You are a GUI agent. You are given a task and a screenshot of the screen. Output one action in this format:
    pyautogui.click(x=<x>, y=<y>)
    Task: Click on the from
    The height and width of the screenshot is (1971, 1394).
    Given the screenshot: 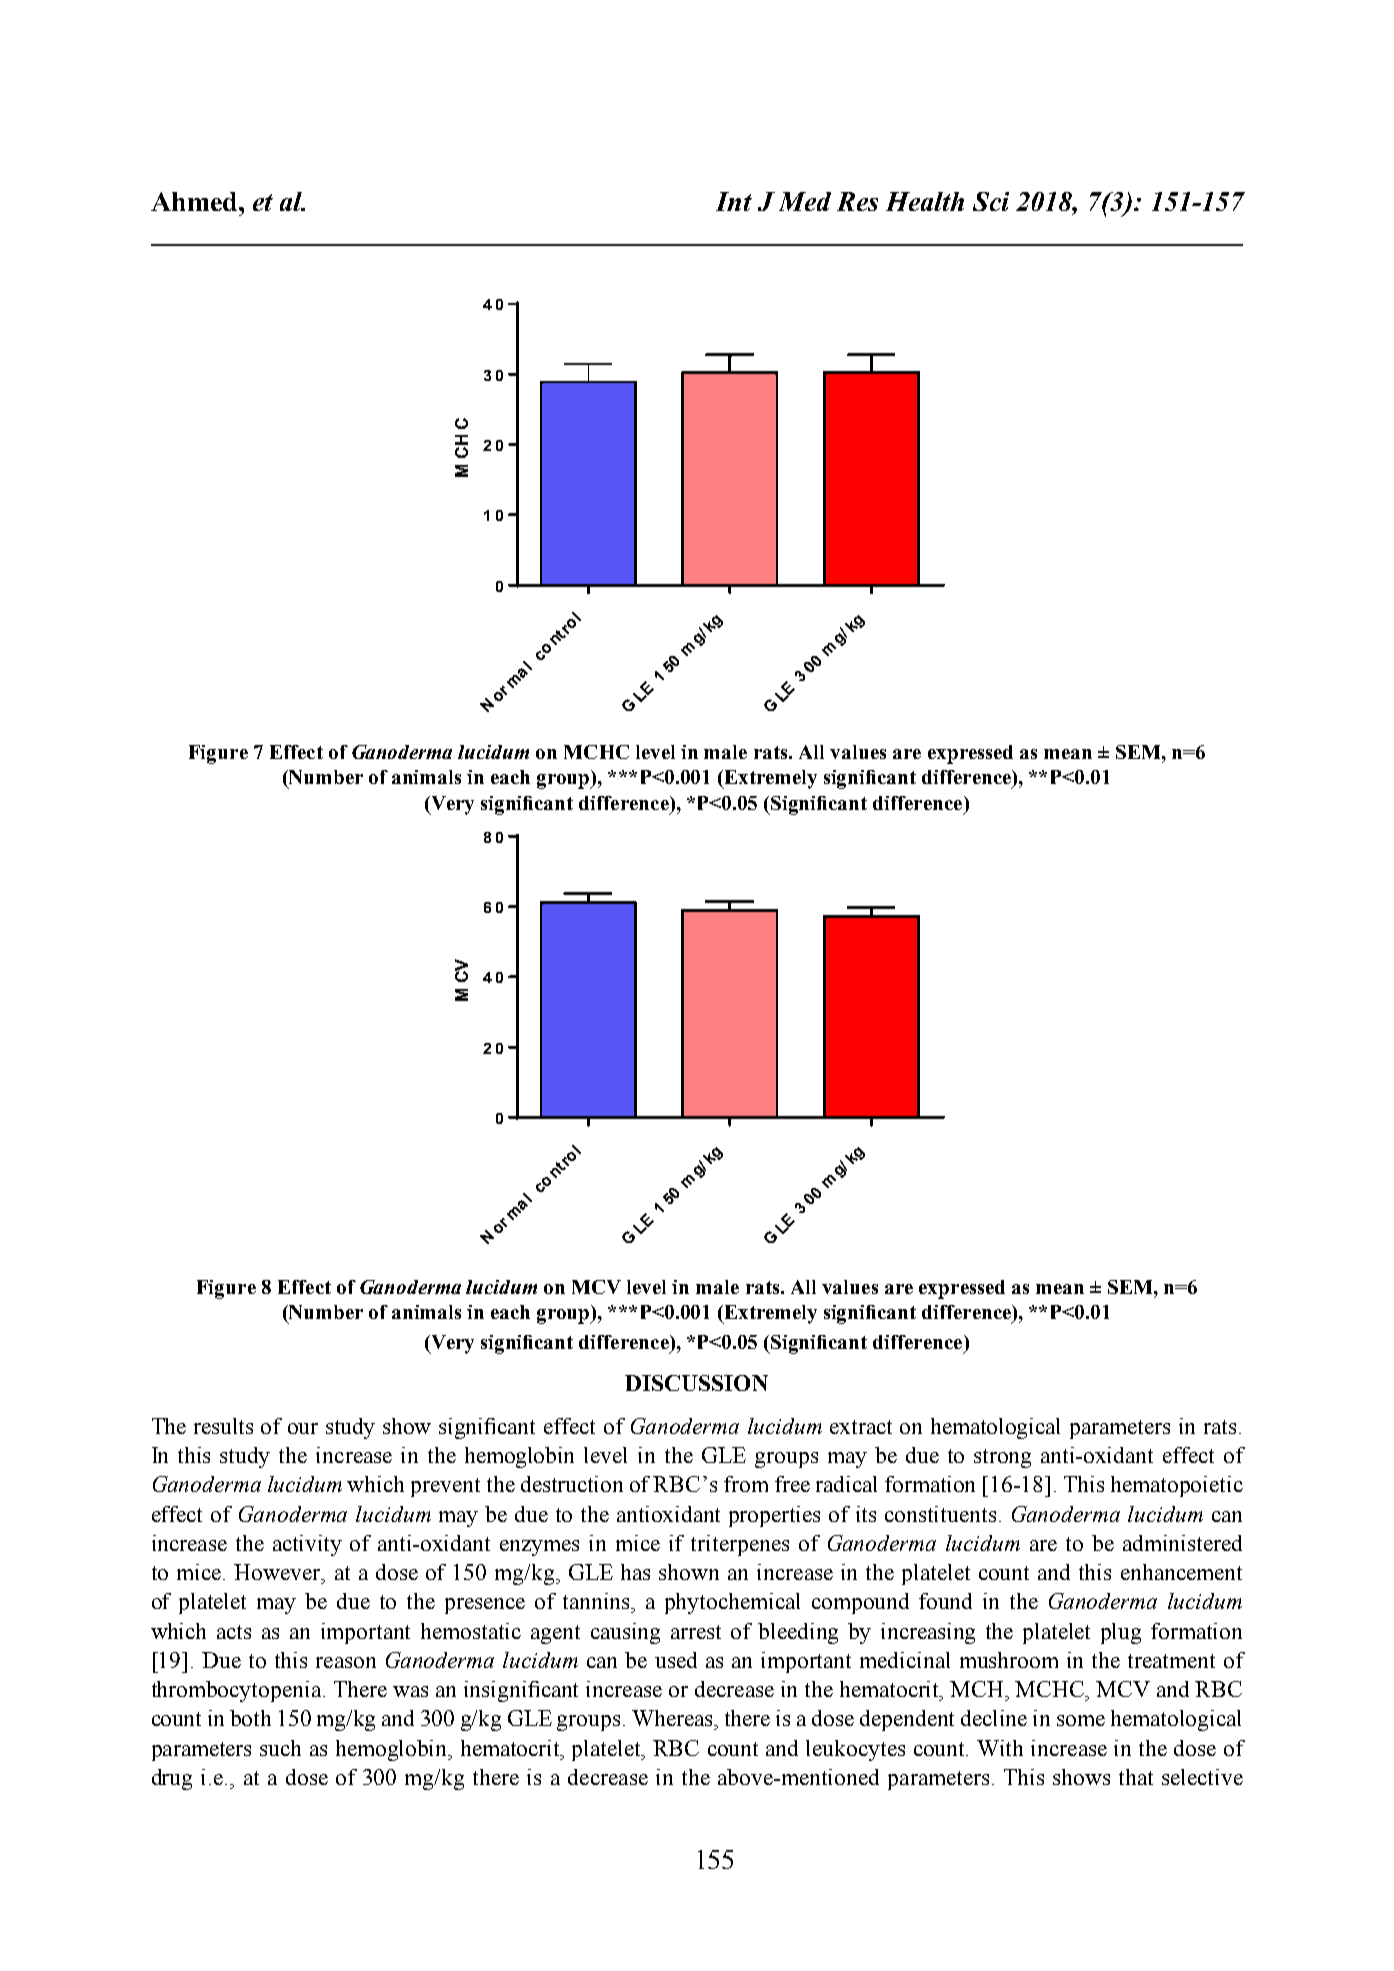 What is the action you would take?
    pyautogui.click(x=746, y=1484)
